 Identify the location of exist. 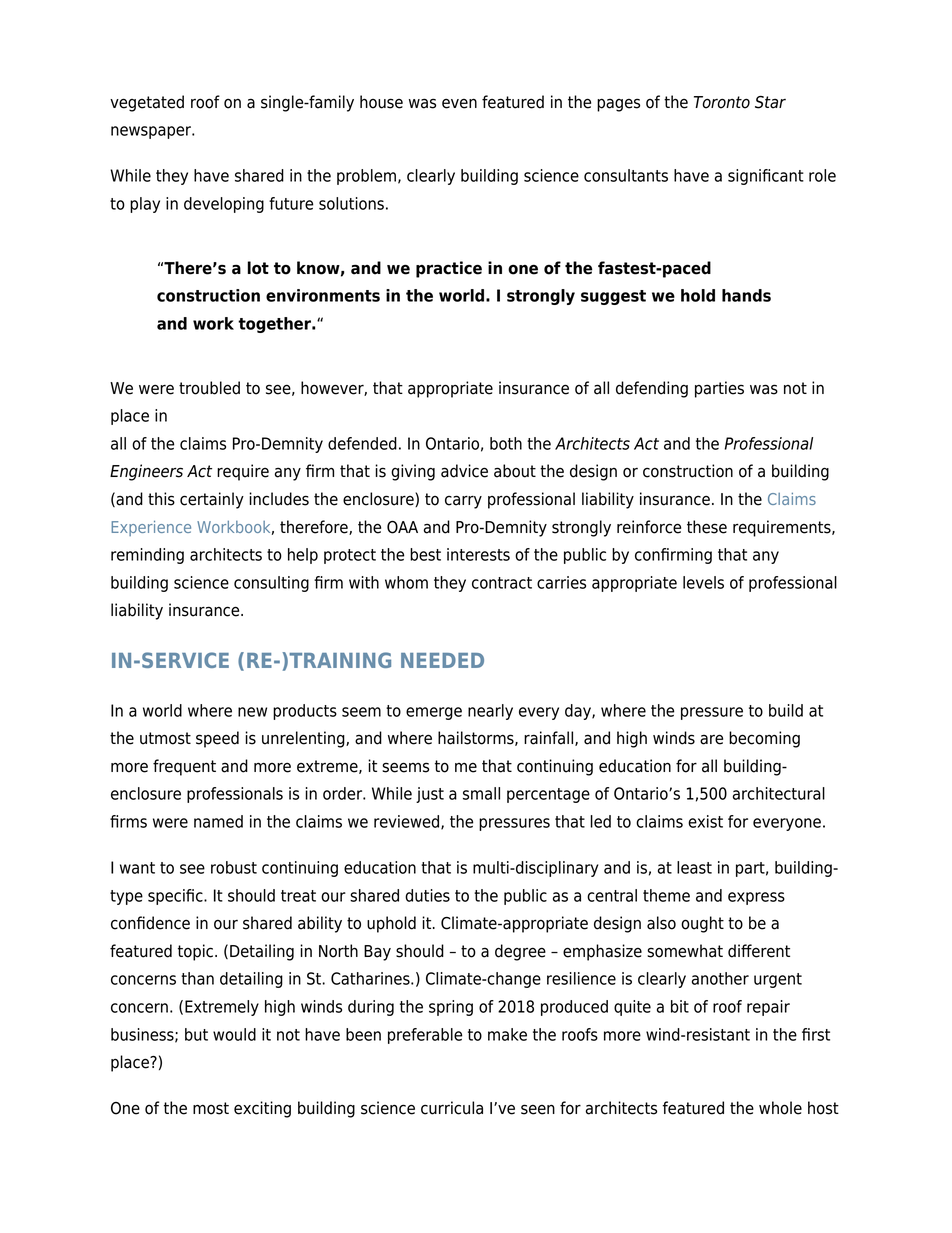
(705, 821).
